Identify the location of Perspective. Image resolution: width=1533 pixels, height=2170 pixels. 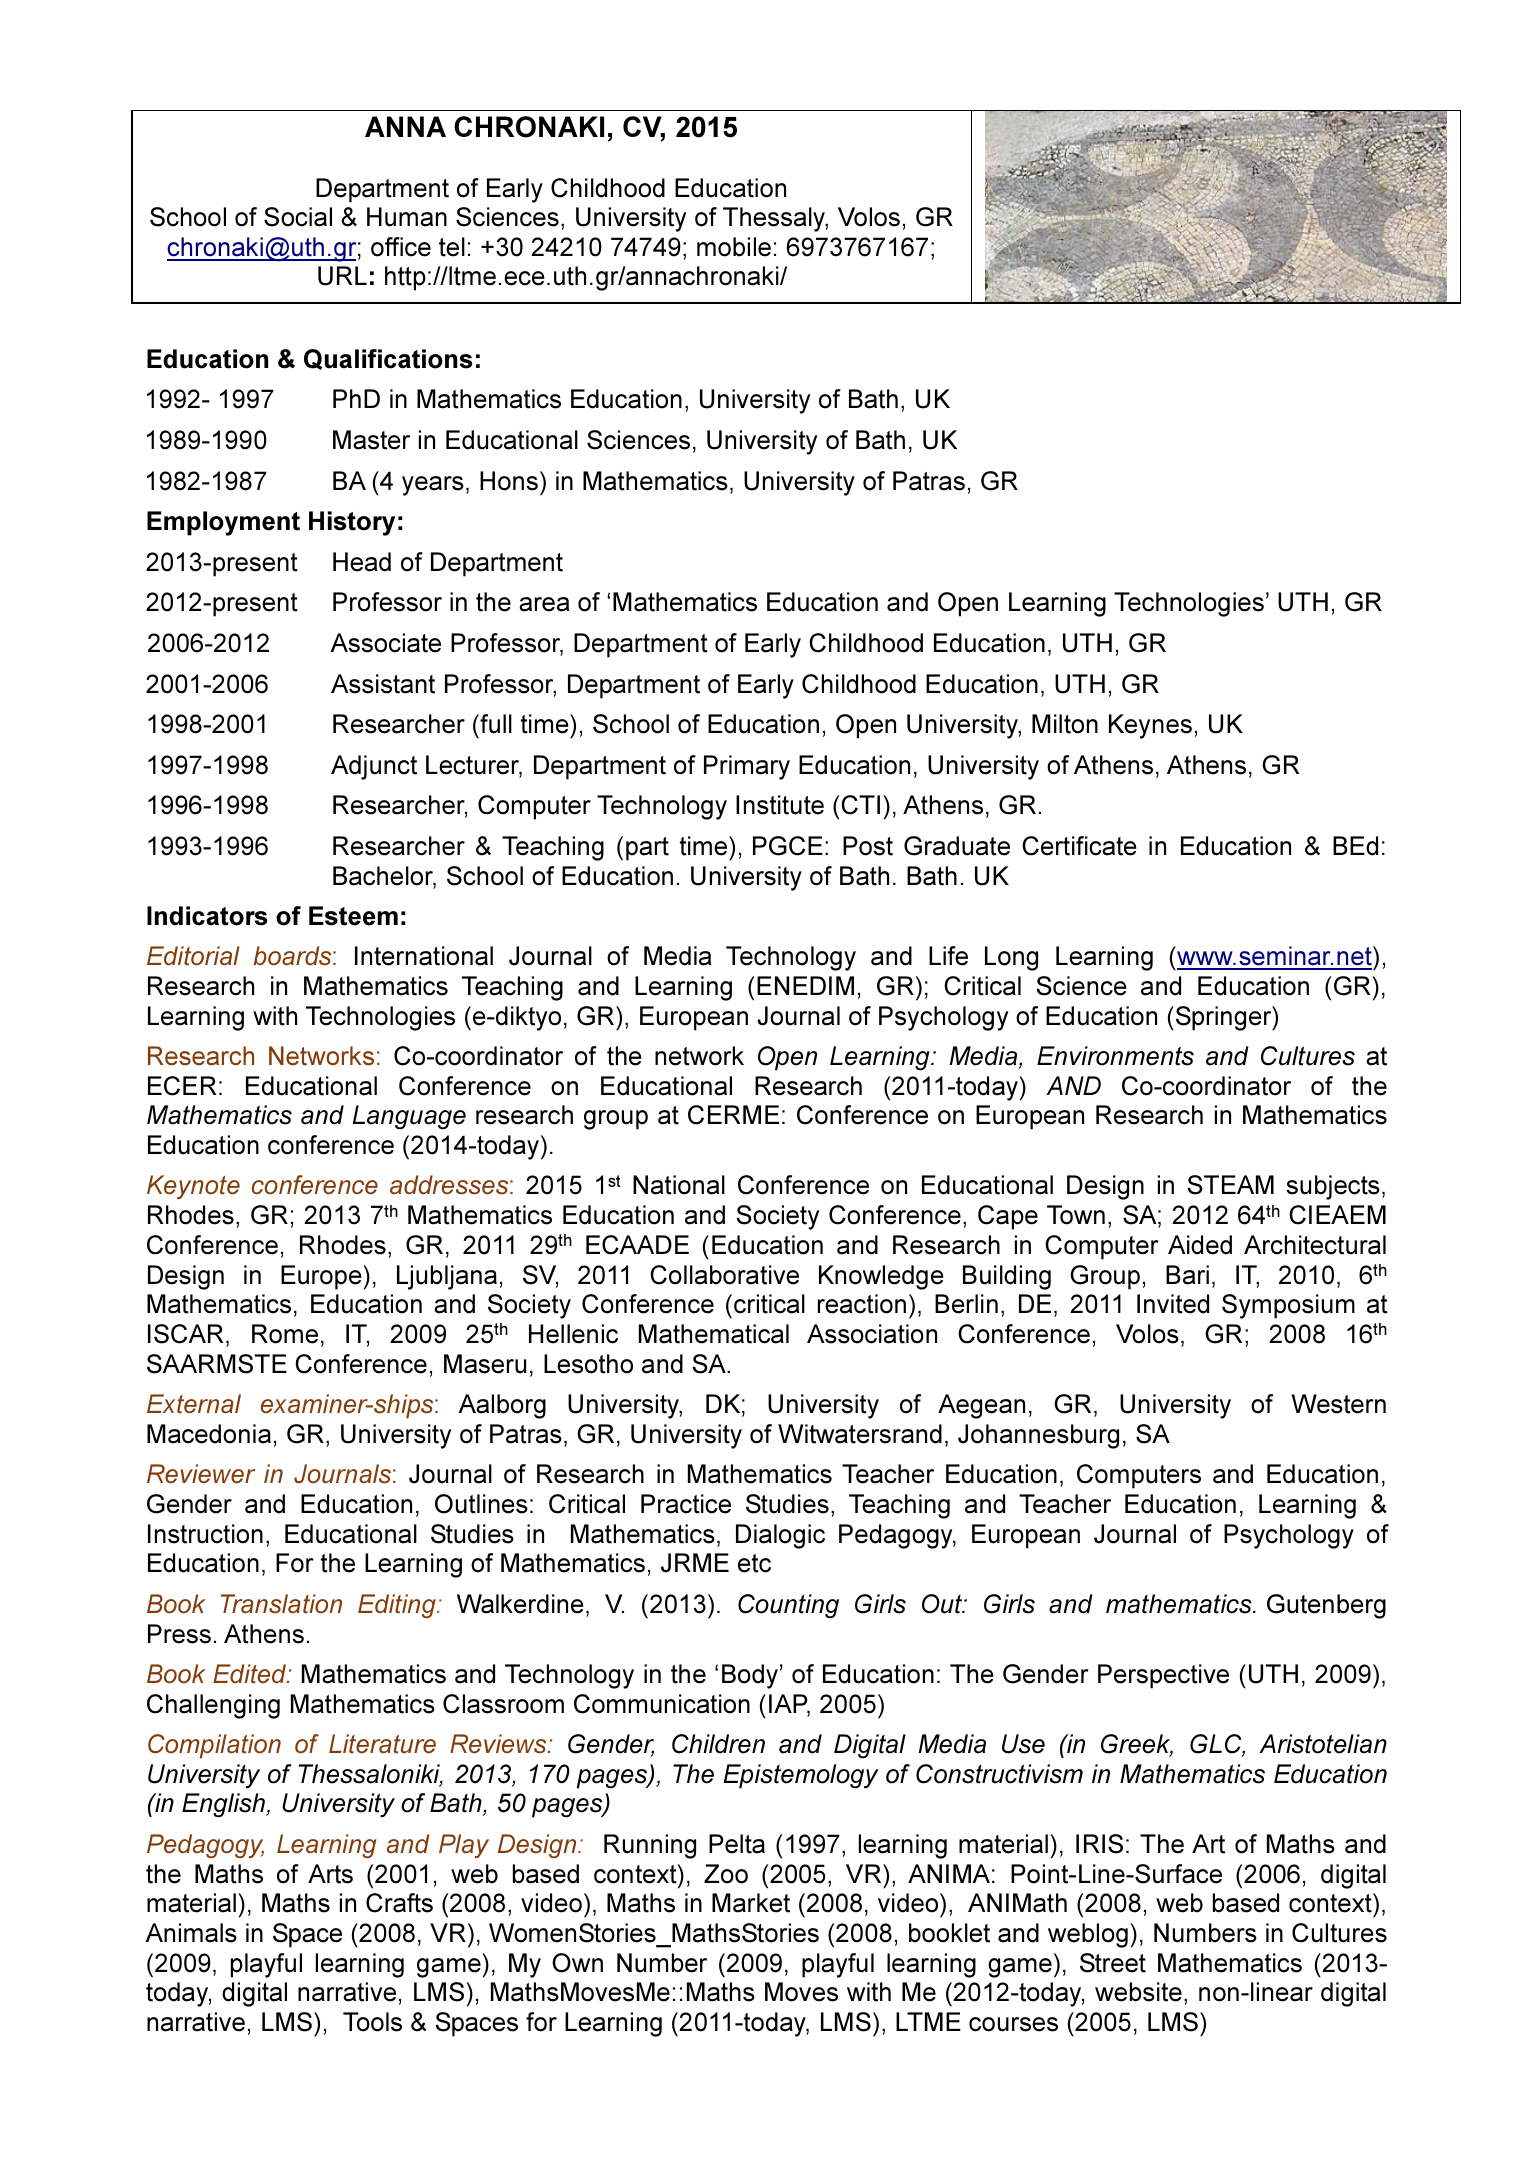
(1163, 1676).
